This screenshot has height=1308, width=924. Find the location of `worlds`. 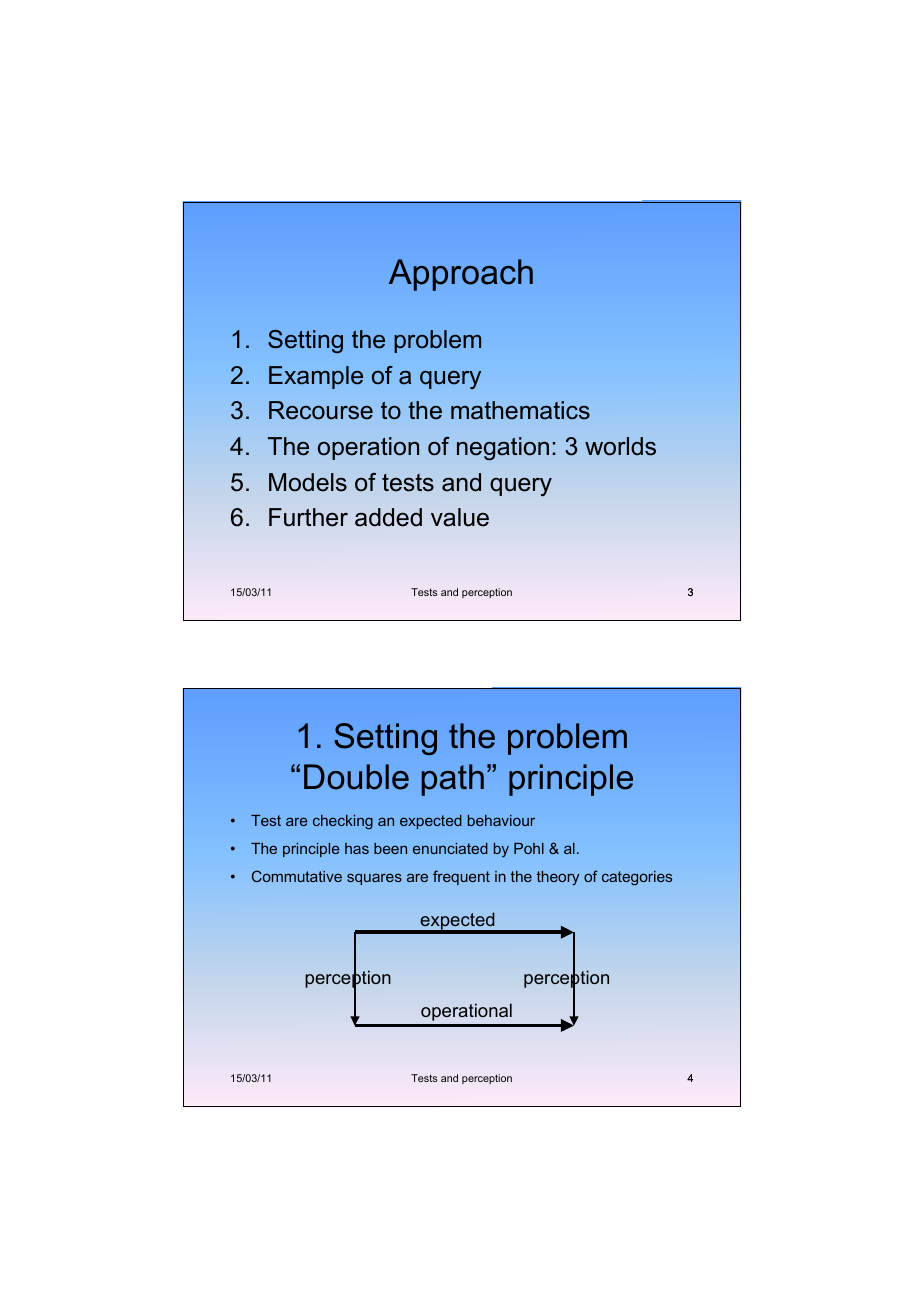

worlds is located at coordinates (620, 446).
